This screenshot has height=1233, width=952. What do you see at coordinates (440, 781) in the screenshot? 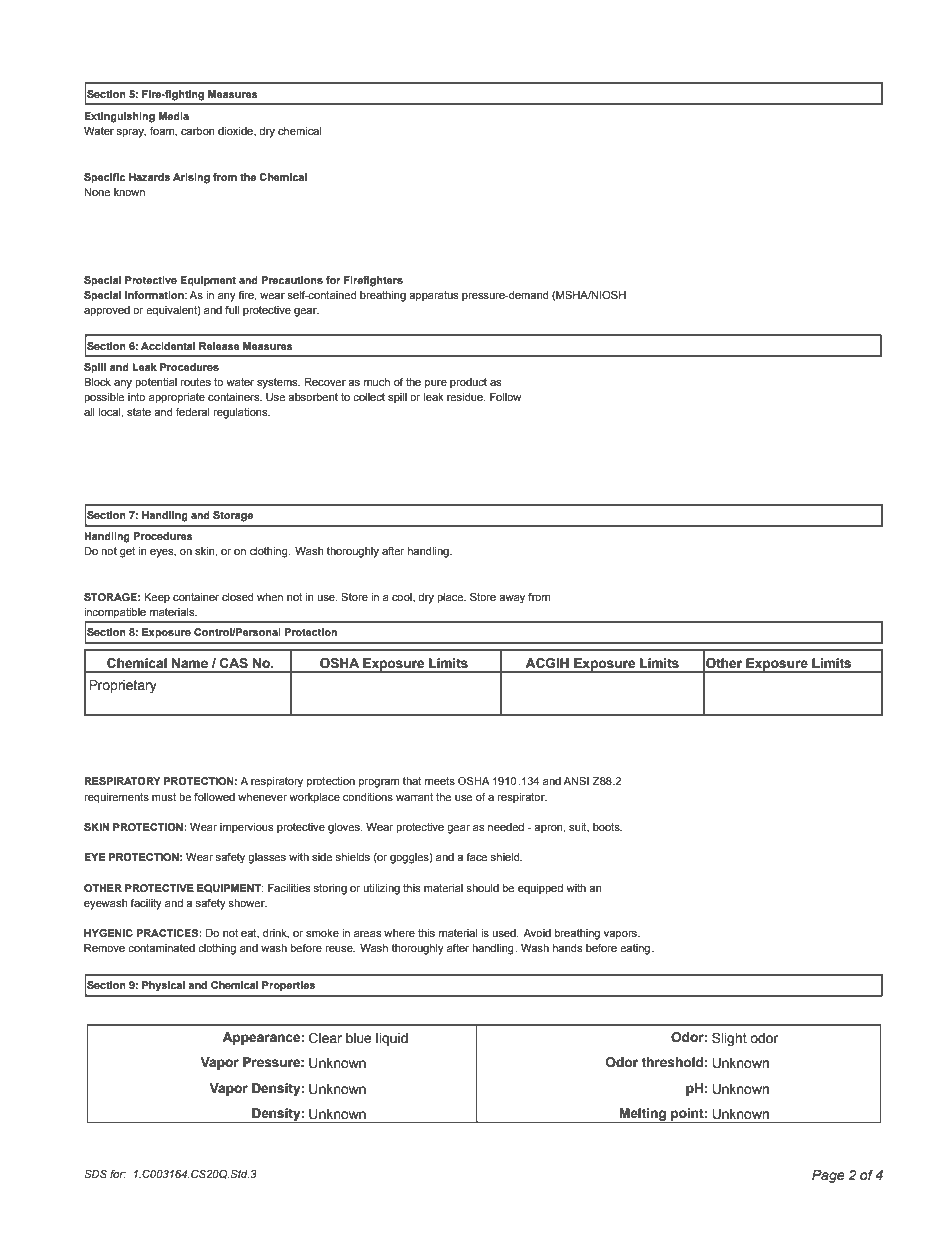
I see `meets` at bounding box center [440, 781].
